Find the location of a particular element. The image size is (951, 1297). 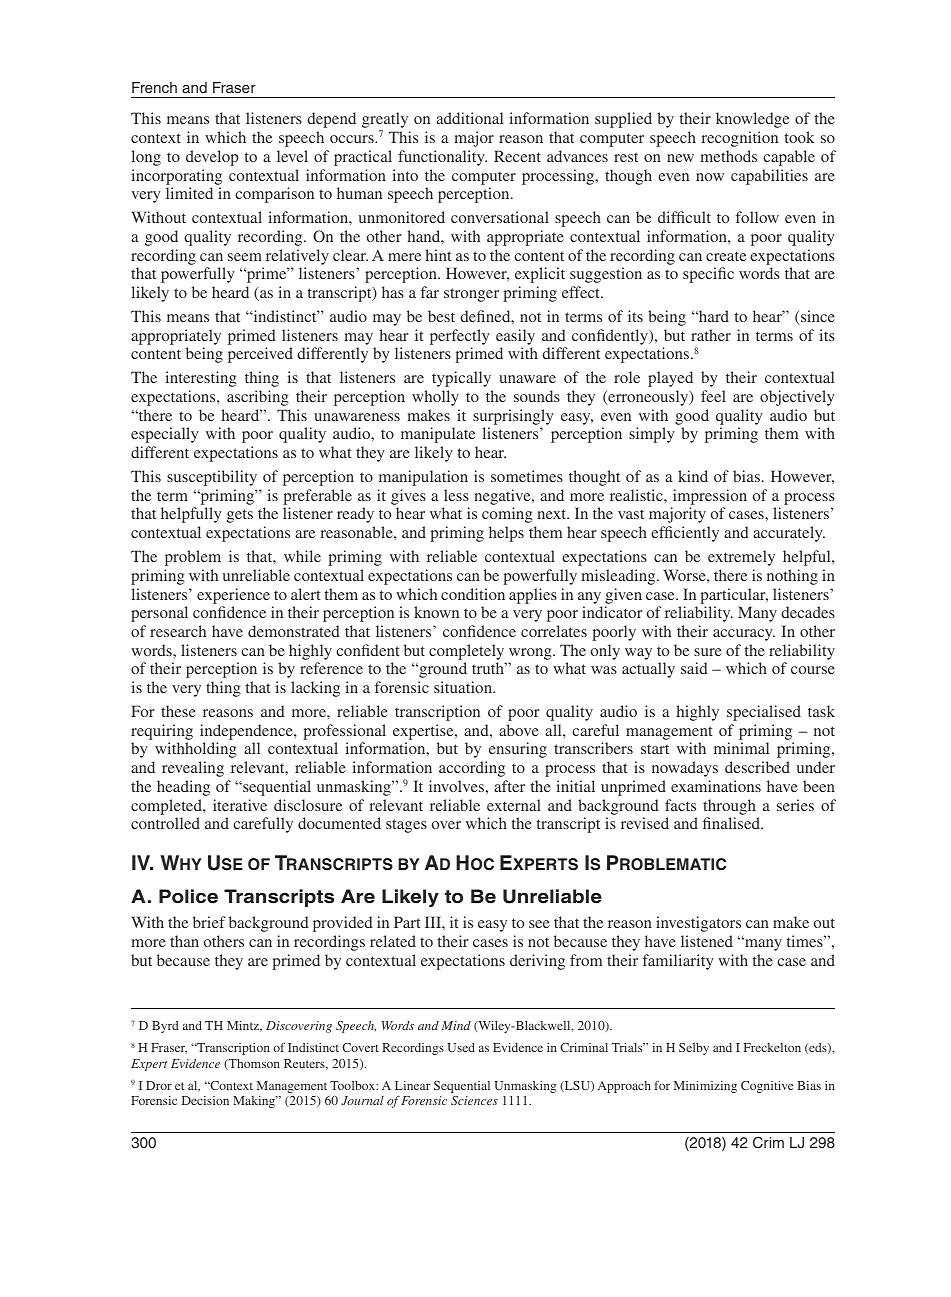

Thomson is located at coordinates (253, 1064).
